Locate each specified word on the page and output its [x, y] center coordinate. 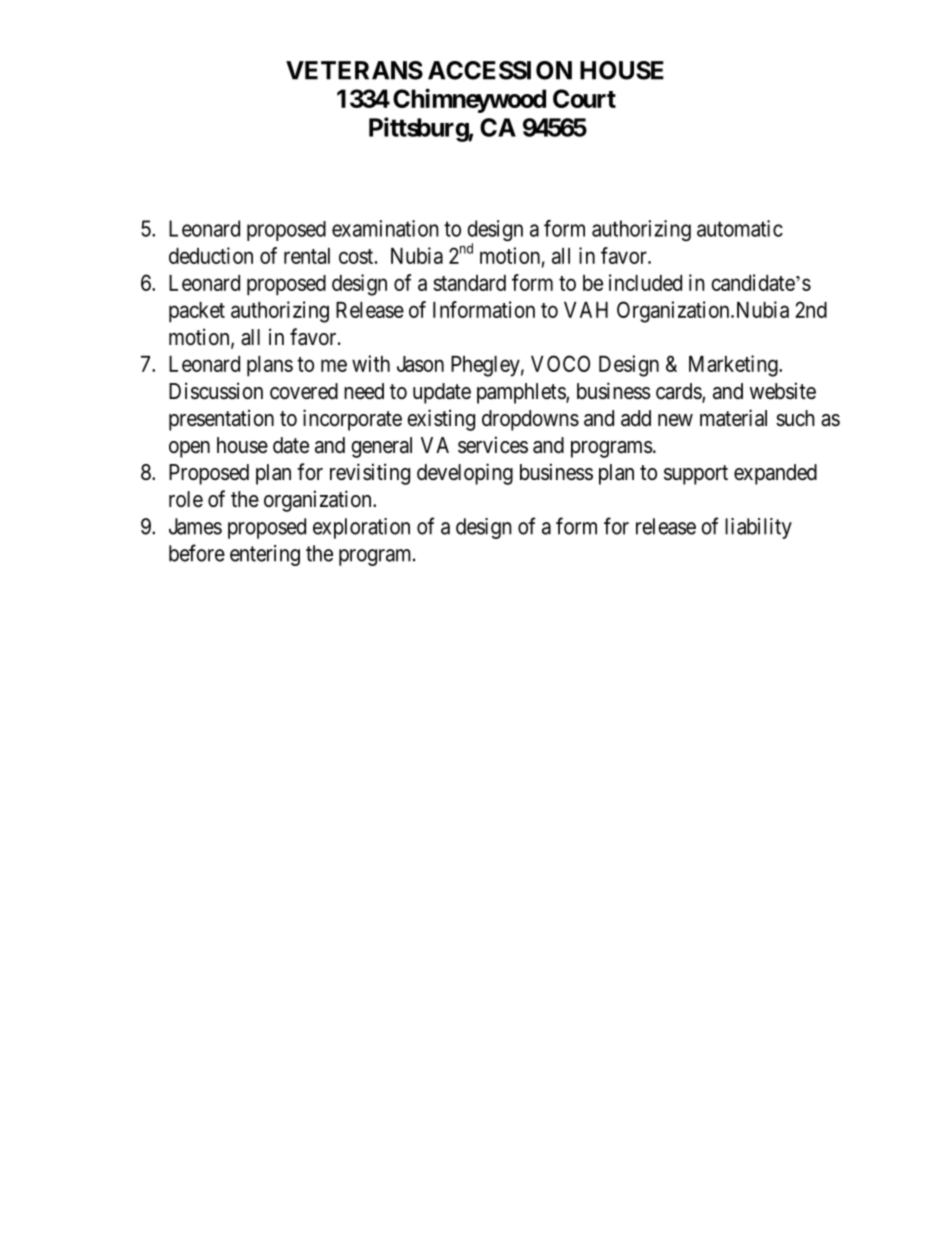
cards [679, 392]
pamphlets [522, 393]
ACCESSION [500, 70]
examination [385, 228]
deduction [211, 255]
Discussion [216, 391]
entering [265, 555]
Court [584, 98]
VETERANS [354, 70]
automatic [740, 228]
